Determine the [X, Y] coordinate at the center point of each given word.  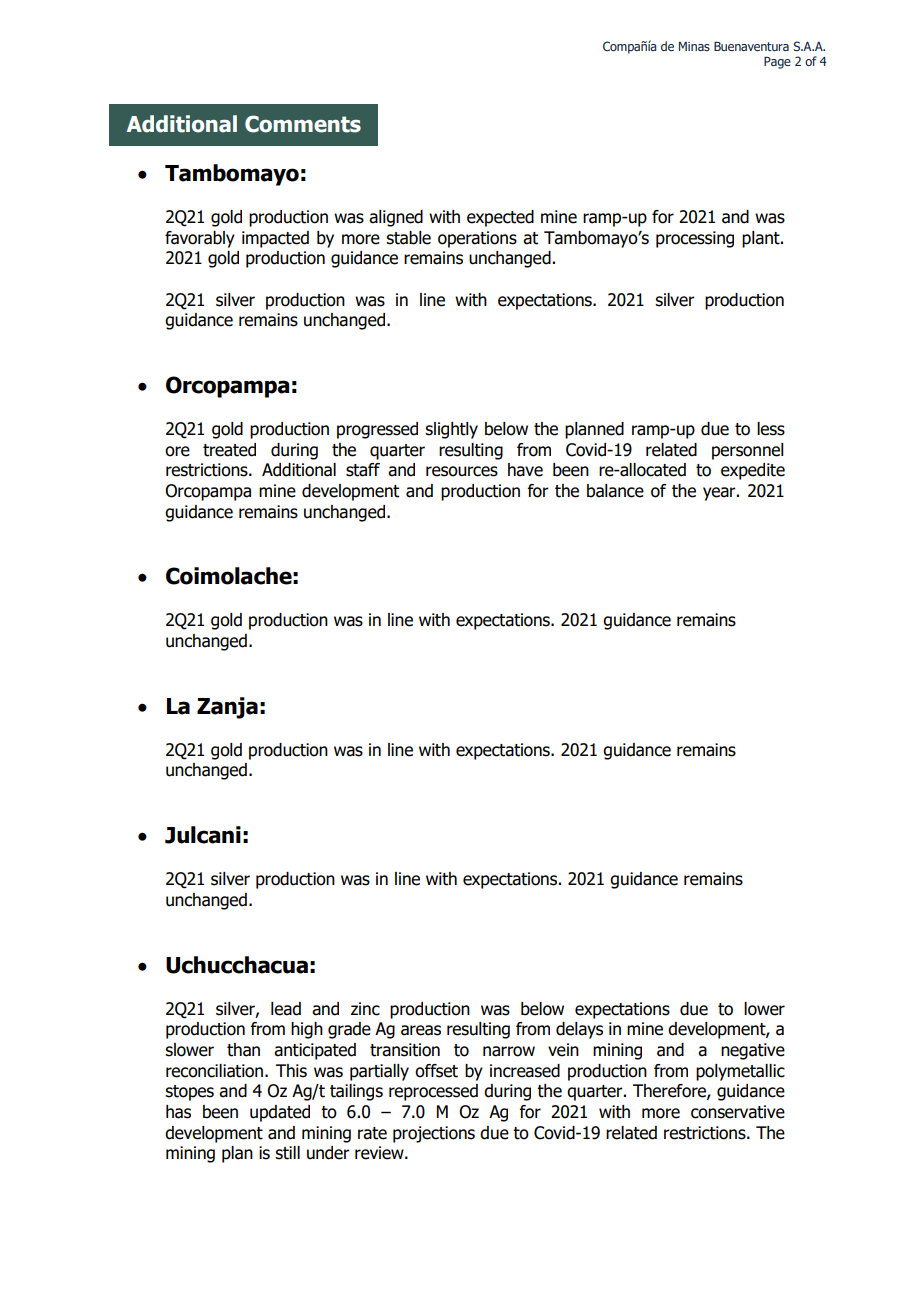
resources [462, 471]
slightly [451, 430]
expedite [753, 471]
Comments [303, 124]
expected [500, 218]
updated [280, 1113]
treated [229, 450]
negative [753, 1051]
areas [421, 1030]
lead [286, 1009]
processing [695, 239]
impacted [275, 239]
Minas [694, 46]
